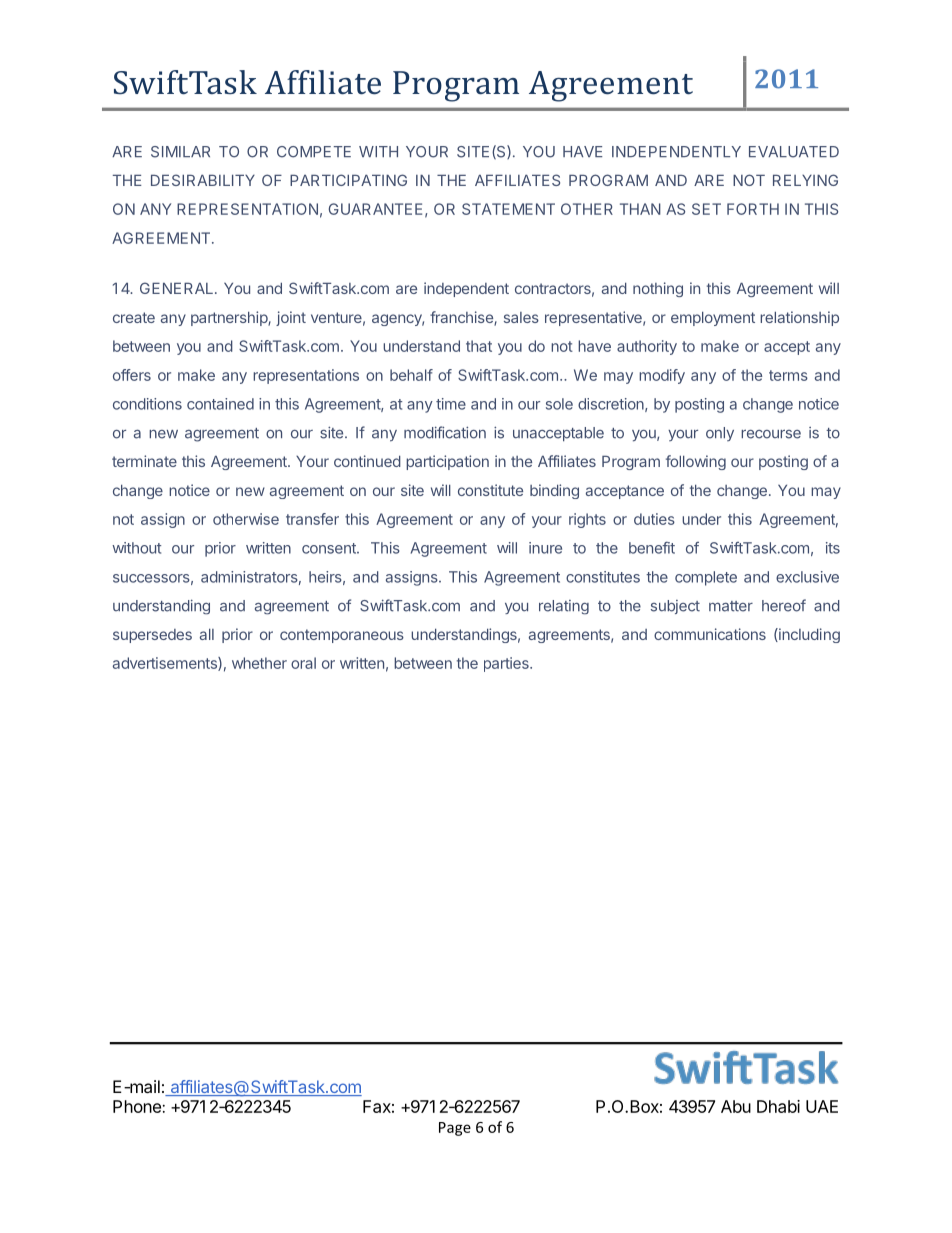  What do you see at coordinates (710, 634) in the screenshot?
I see `communications` at bounding box center [710, 634].
